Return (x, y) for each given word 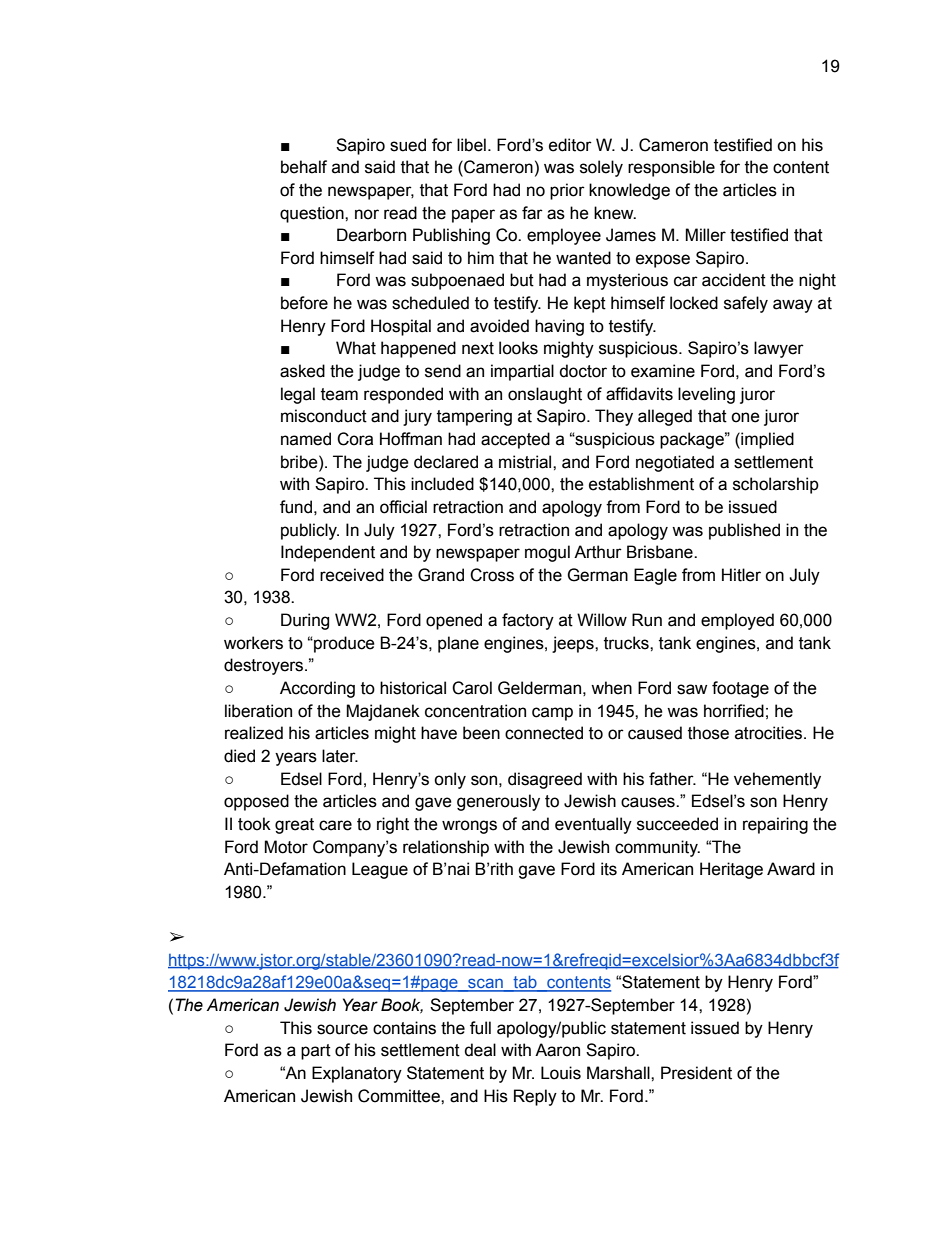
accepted (515, 440)
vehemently (777, 780)
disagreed (545, 780)
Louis (561, 1073)
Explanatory (357, 1074)
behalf (304, 167)
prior (567, 191)
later (340, 756)
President (696, 1073)
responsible (671, 168)
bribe (300, 462)
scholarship (776, 485)
